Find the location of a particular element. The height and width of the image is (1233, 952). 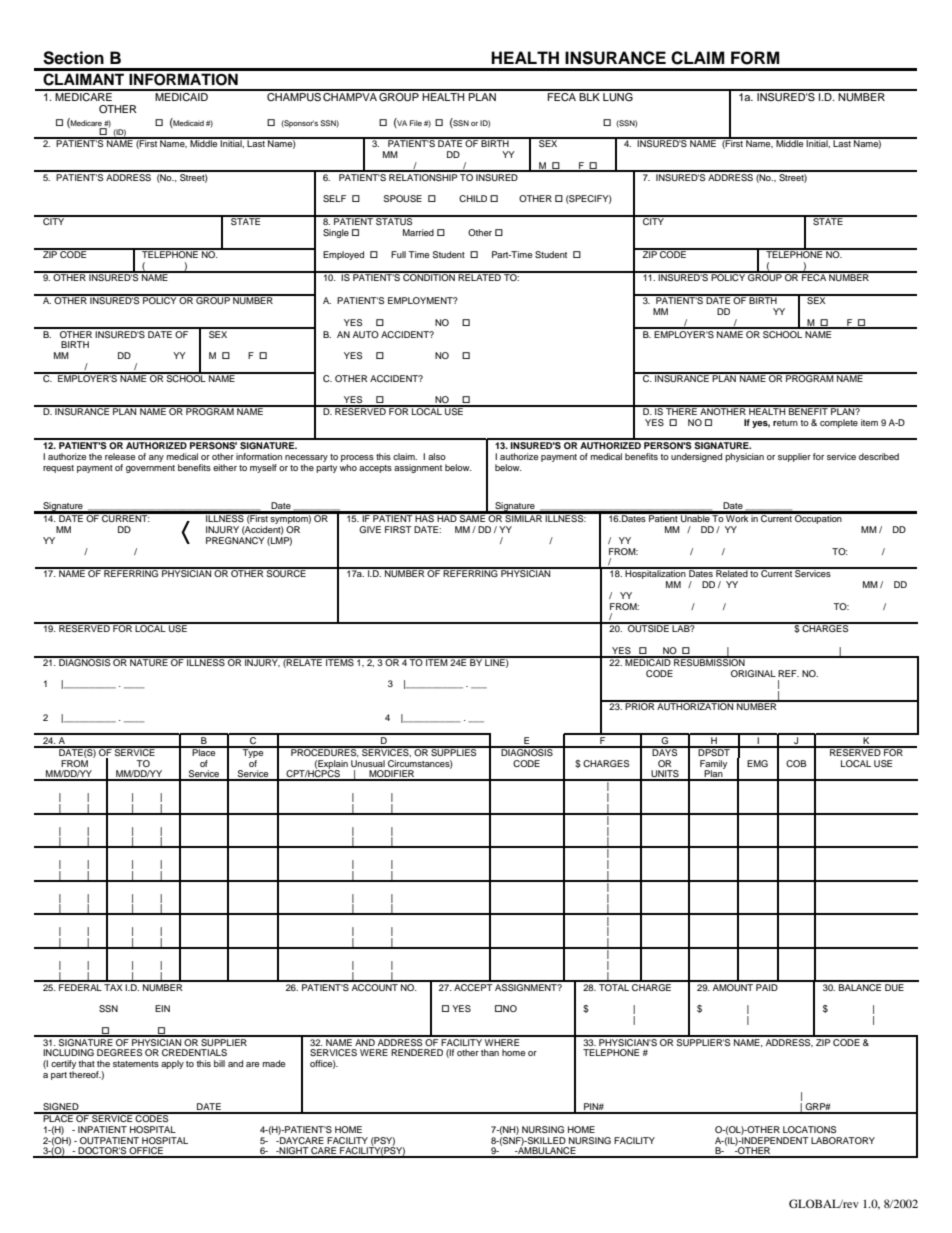

any is located at coordinates (156, 458).
